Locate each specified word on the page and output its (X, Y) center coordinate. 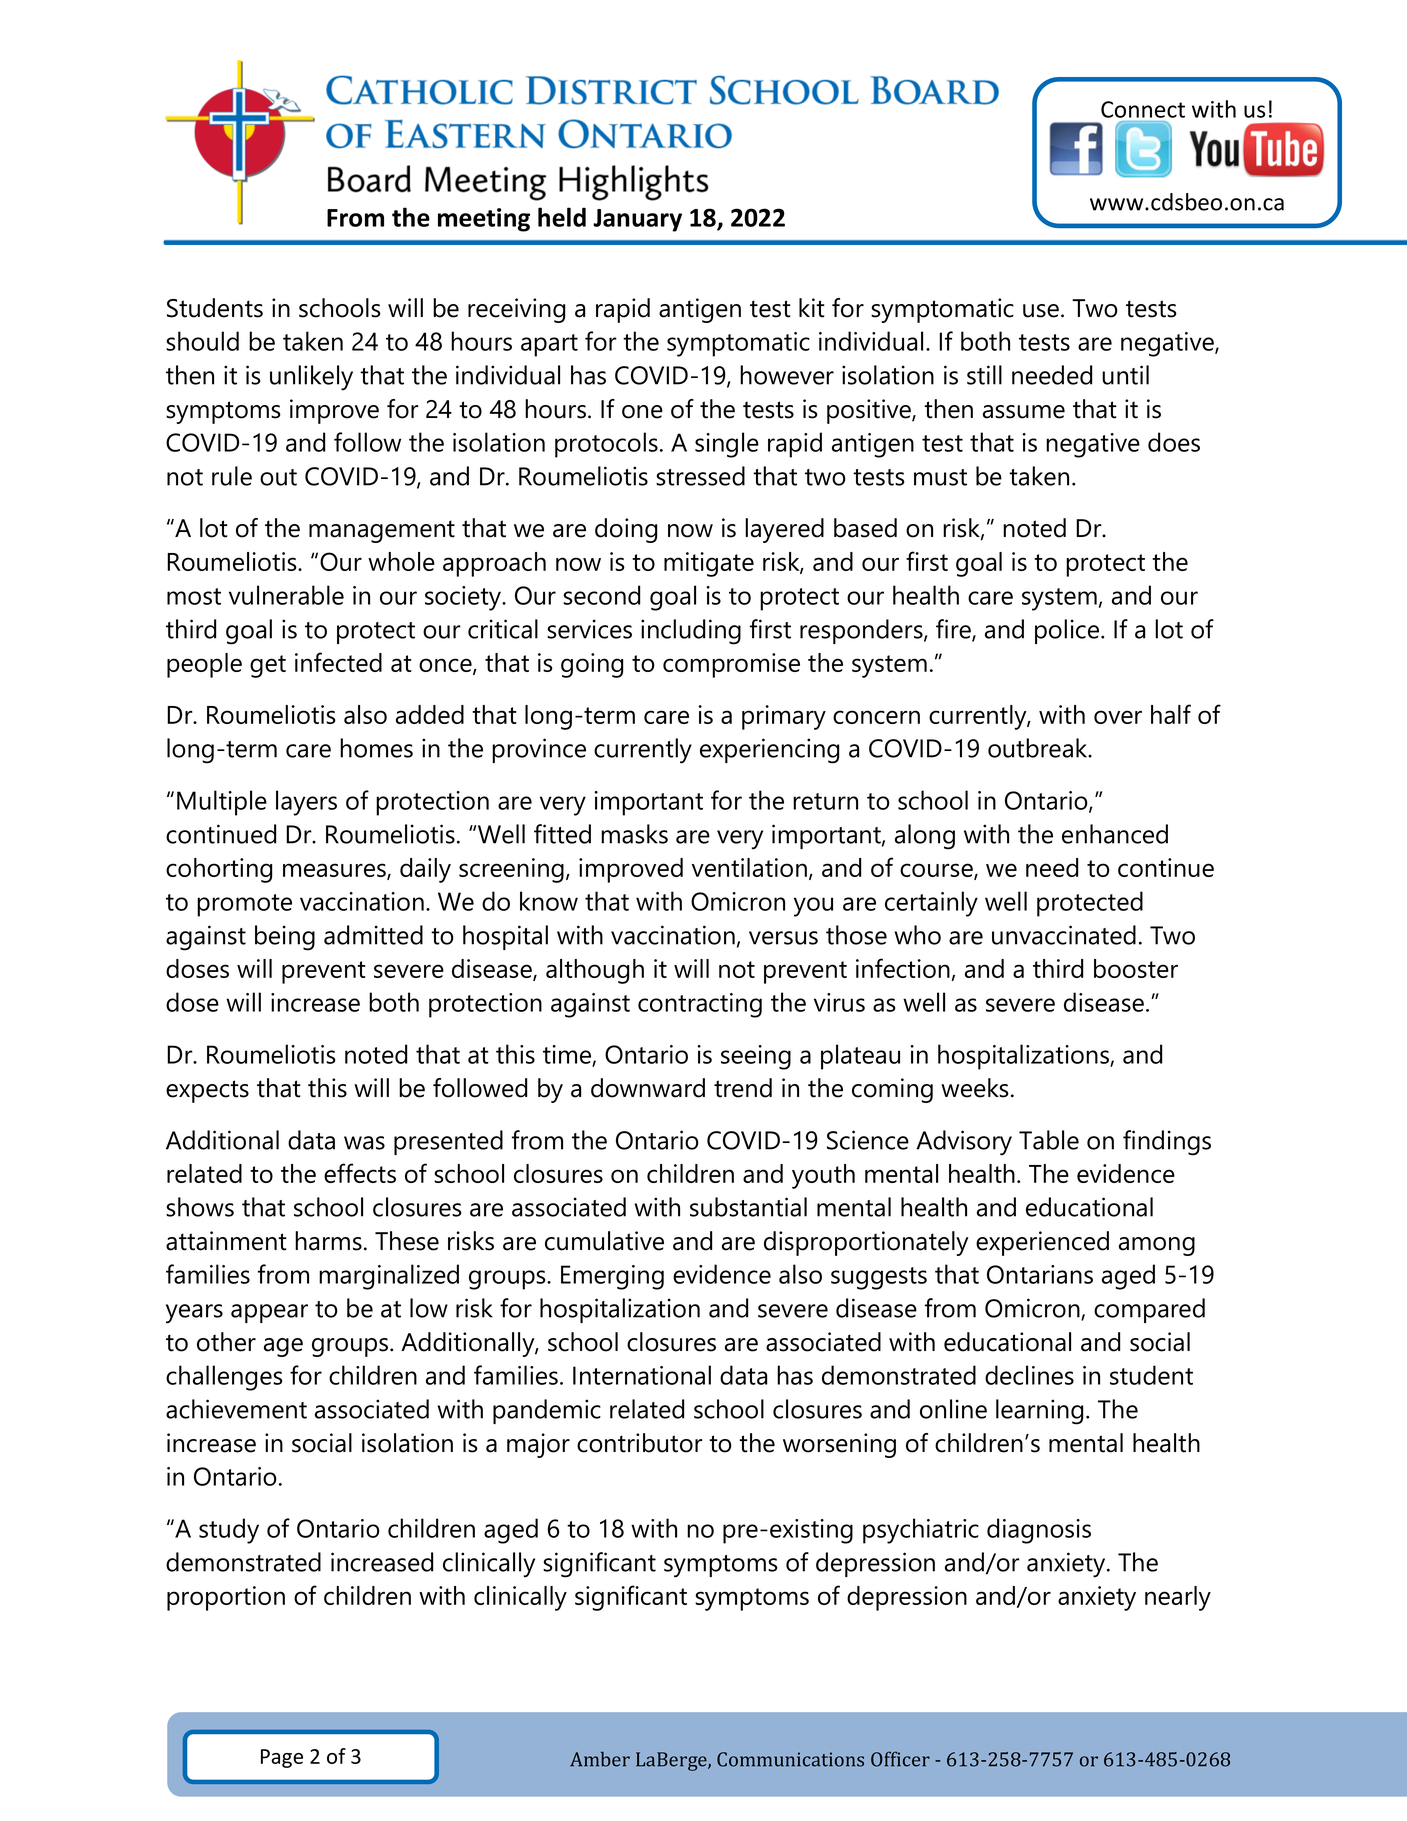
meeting (484, 220)
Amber (600, 1759)
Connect (1143, 109)
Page (282, 1758)
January (637, 220)
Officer (900, 1759)
